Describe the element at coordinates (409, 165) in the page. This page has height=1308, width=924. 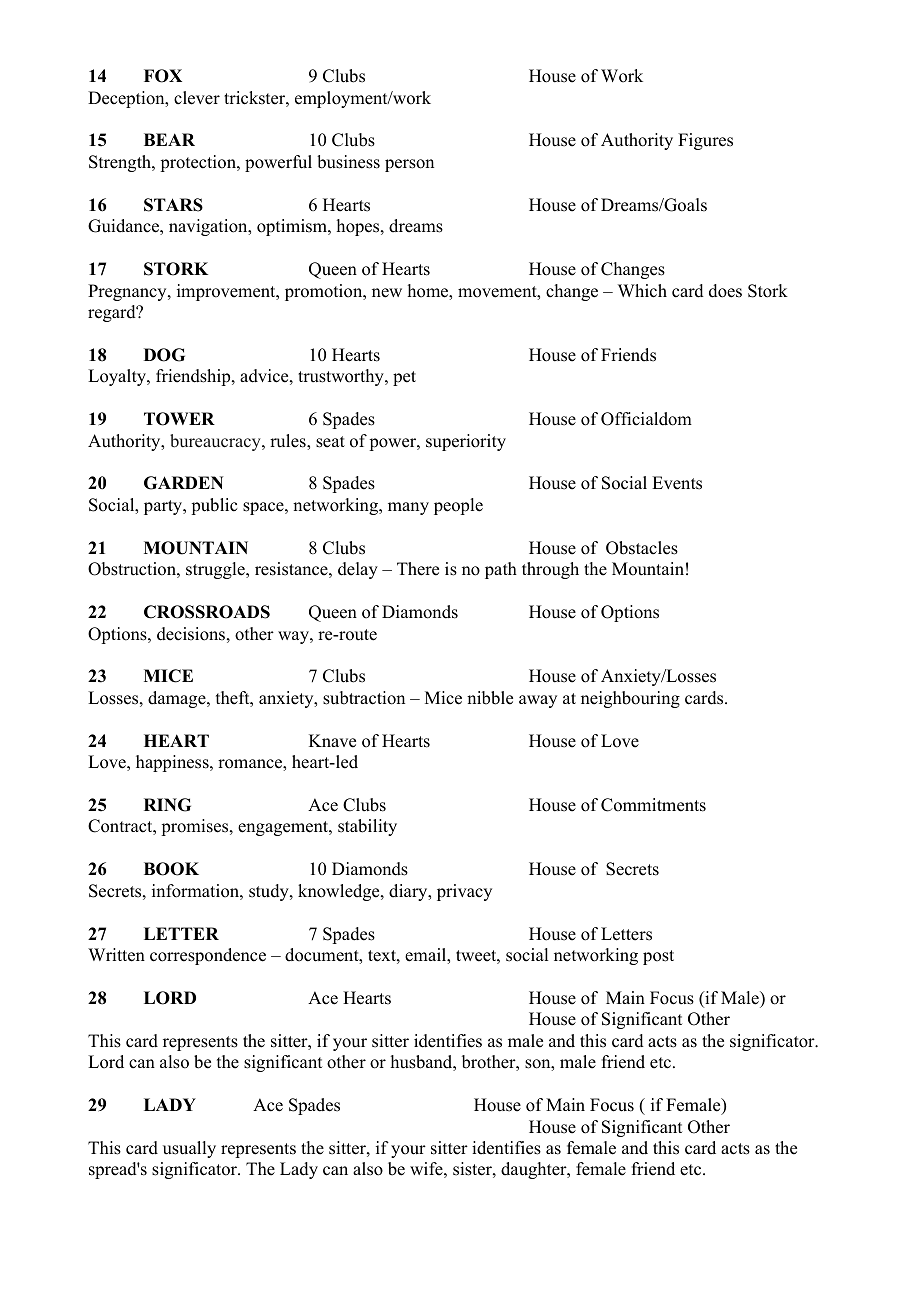
I see `person` at that location.
